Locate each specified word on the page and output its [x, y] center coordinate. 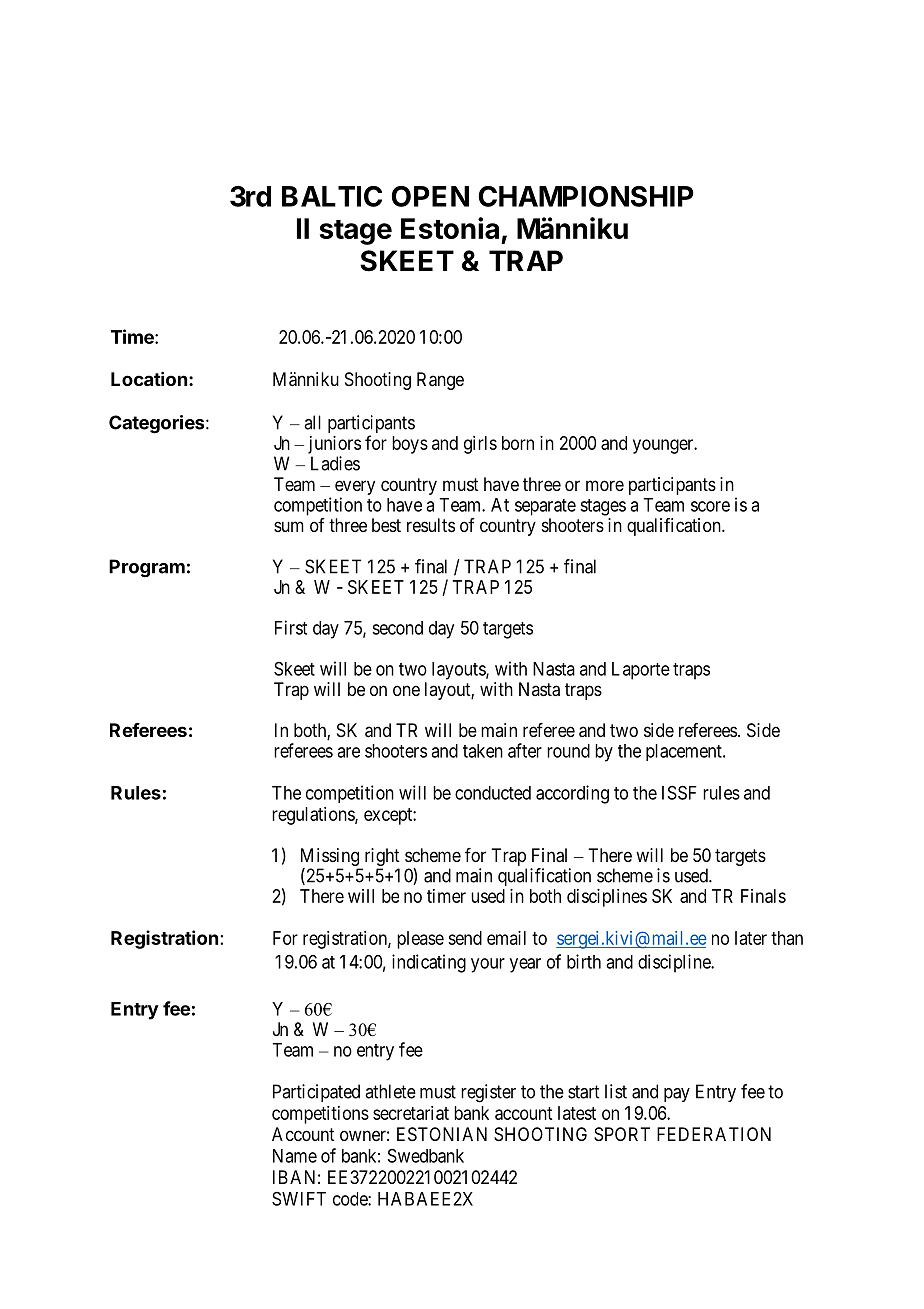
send [465, 938]
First [291, 627]
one [406, 690]
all [312, 422]
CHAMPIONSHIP [586, 196]
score [710, 506]
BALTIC [332, 196]
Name [295, 1156]
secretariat [411, 1113]
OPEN [430, 196]
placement [685, 752]
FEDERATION [714, 1134]
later [751, 938]
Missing [331, 858]
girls [480, 445]
